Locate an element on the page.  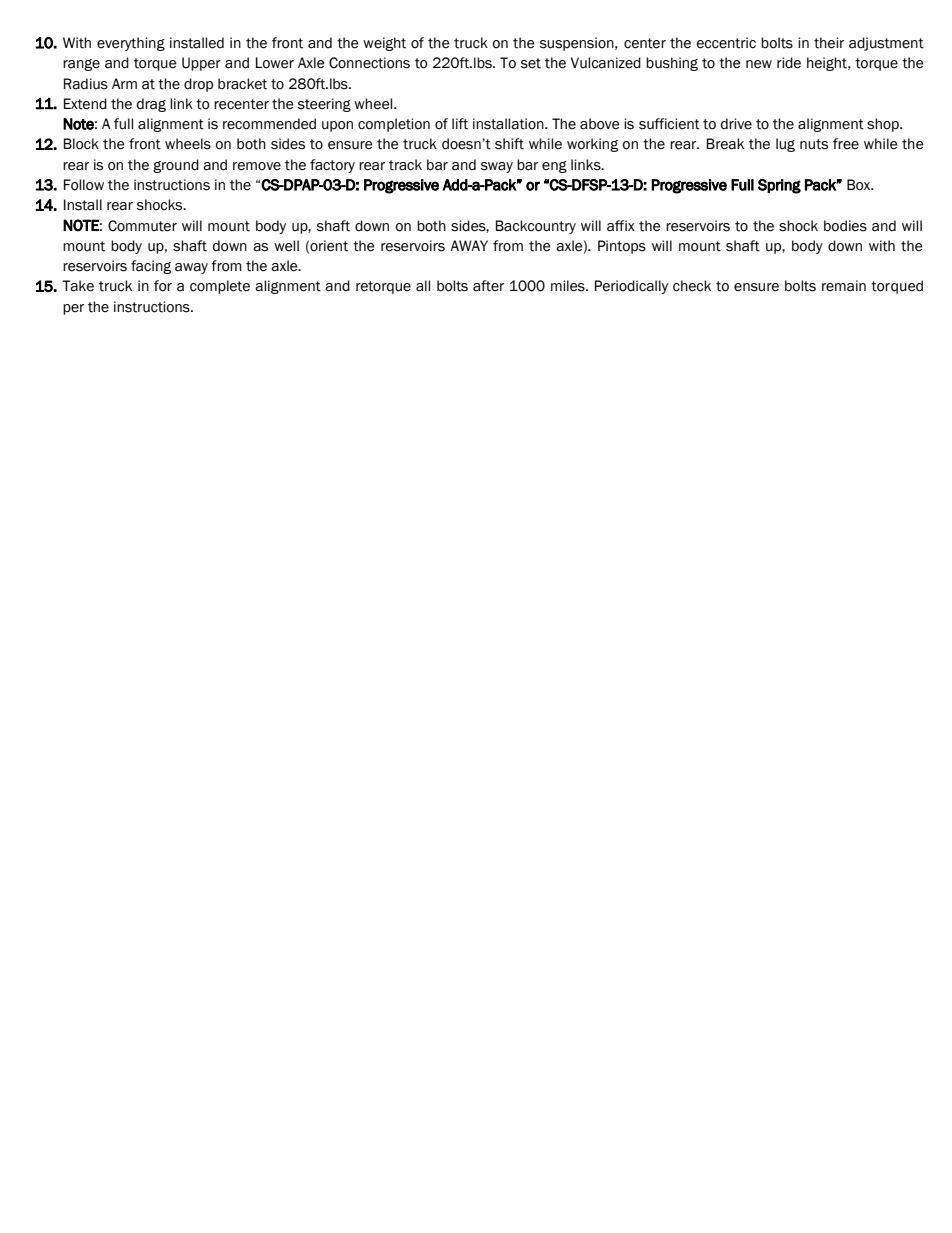
everything is located at coordinates (131, 44).
